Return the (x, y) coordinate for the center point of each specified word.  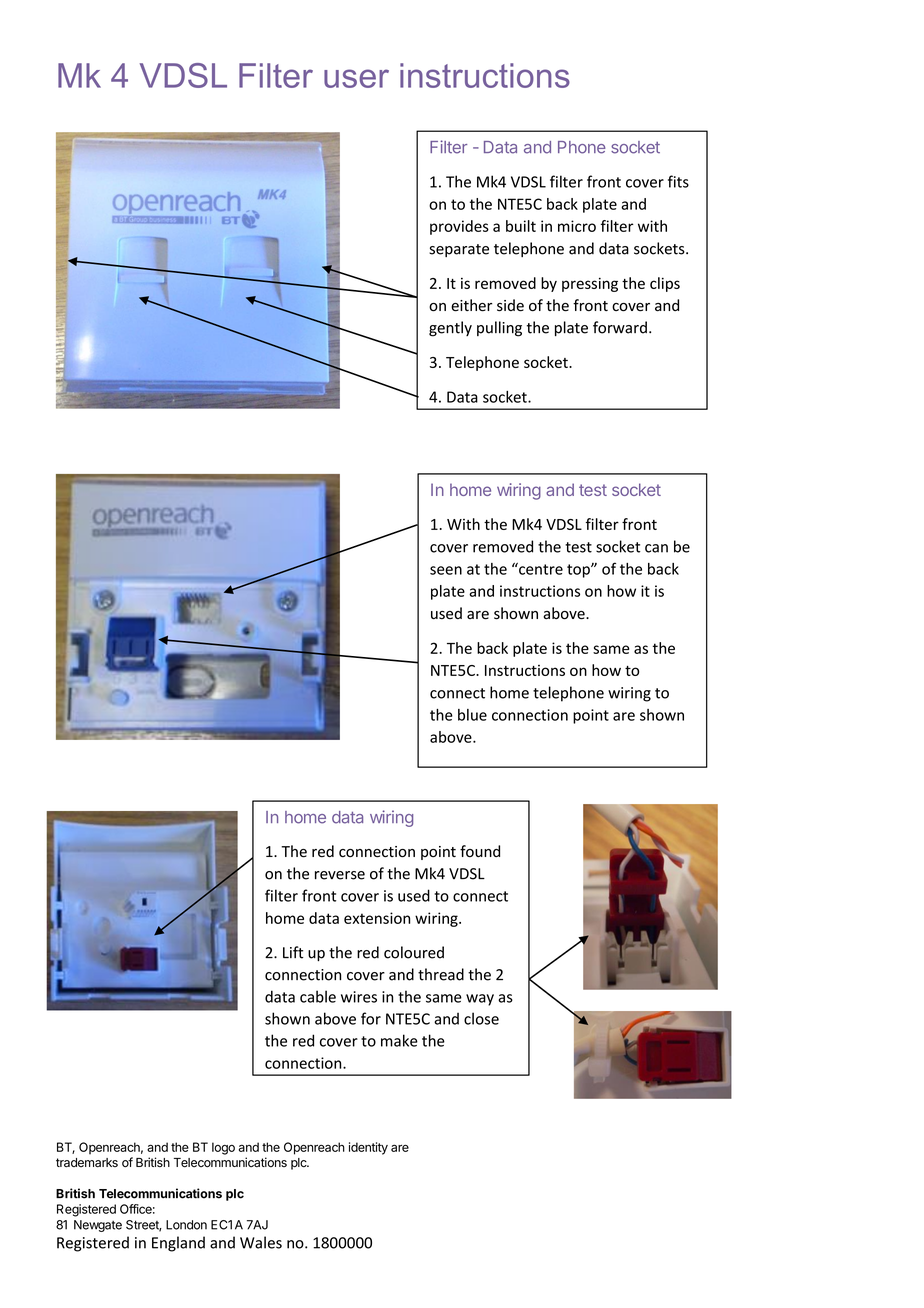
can (656, 548)
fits (678, 181)
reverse (340, 875)
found (480, 851)
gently (450, 329)
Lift (293, 952)
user (356, 78)
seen (446, 570)
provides (459, 227)
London (186, 1225)
